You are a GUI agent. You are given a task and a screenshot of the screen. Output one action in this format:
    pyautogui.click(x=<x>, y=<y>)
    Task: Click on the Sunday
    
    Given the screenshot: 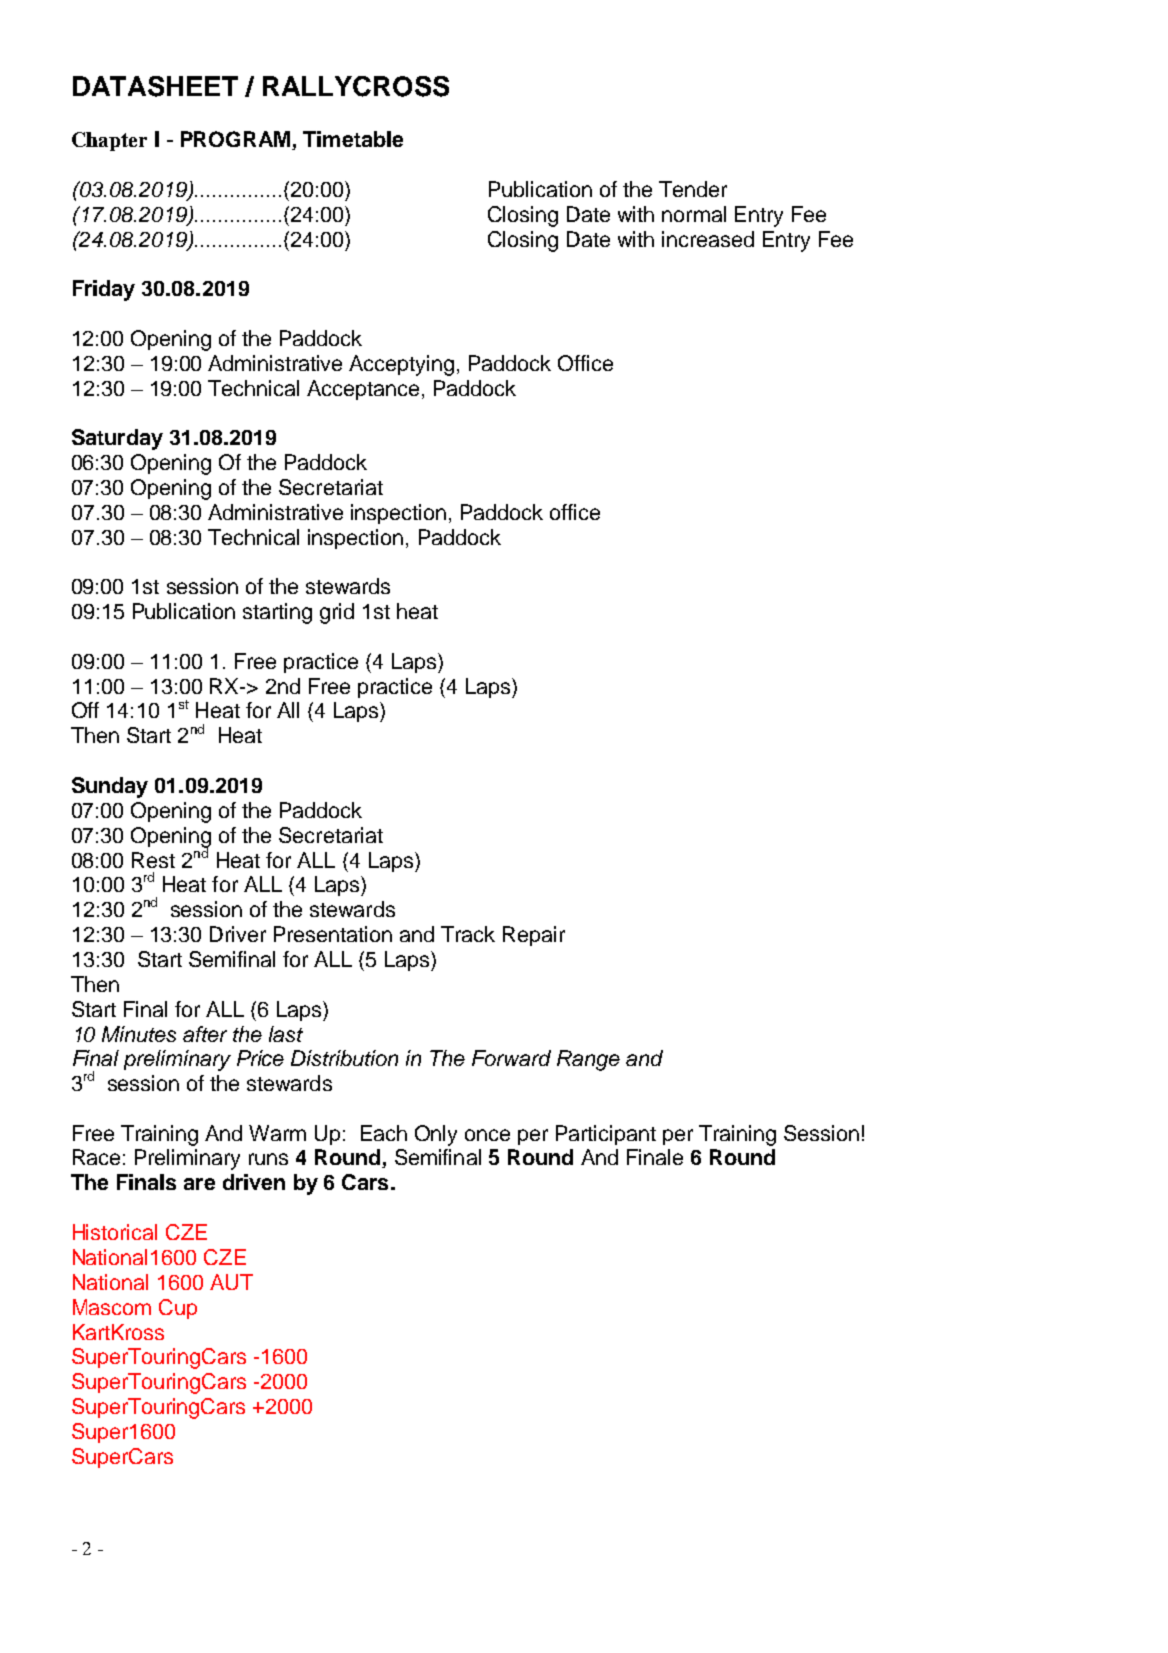 What is the action you would take?
    pyautogui.click(x=110, y=787)
